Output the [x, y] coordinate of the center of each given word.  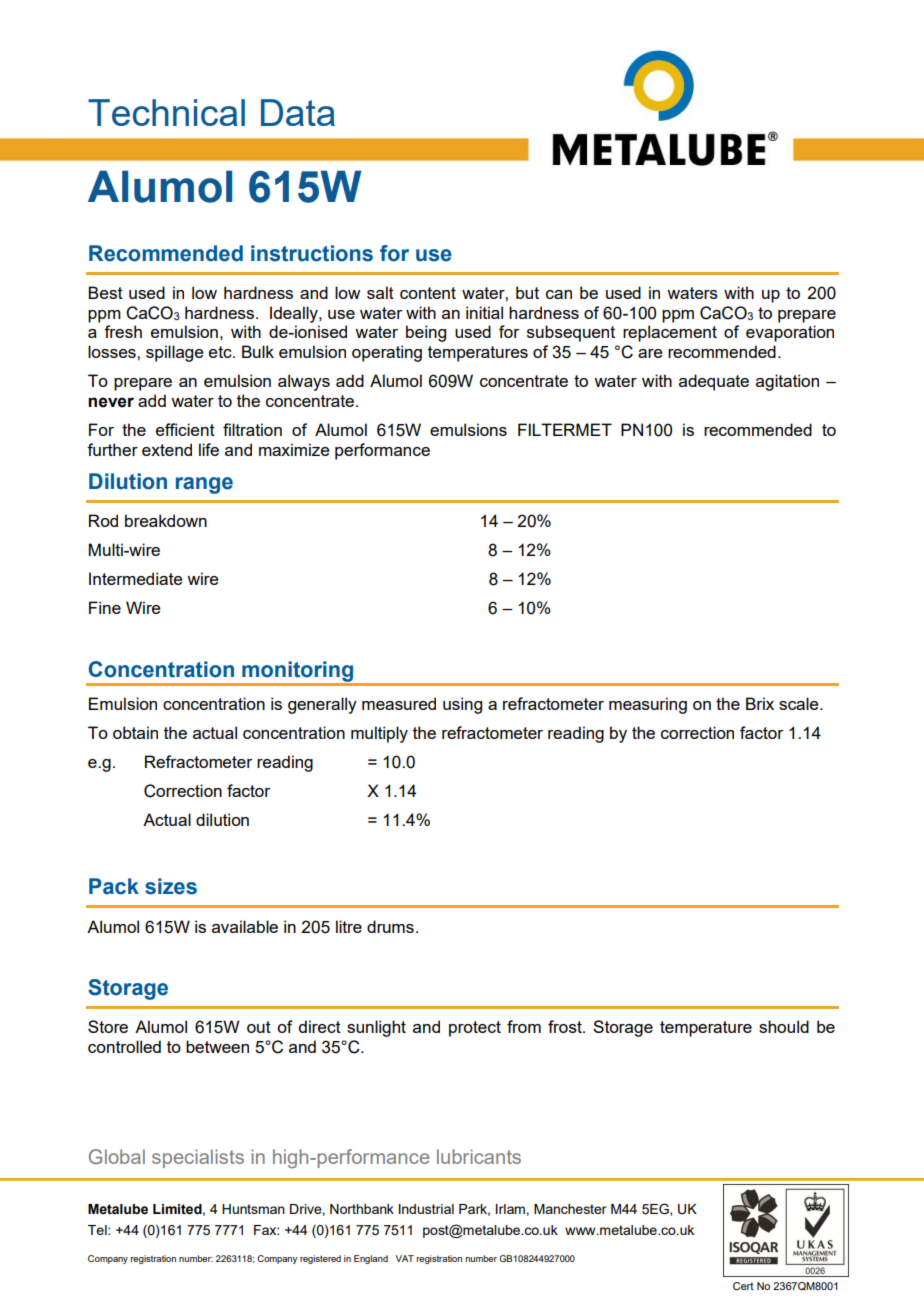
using [462, 705]
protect [475, 1029]
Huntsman [253, 1209]
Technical [166, 112]
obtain [135, 732]
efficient [185, 429]
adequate [714, 382]
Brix [760, 703]
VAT [405, 1258]
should [784, 1026]
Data [298, 112]
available [245, 926]
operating [387, 353]
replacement [670, 333]
